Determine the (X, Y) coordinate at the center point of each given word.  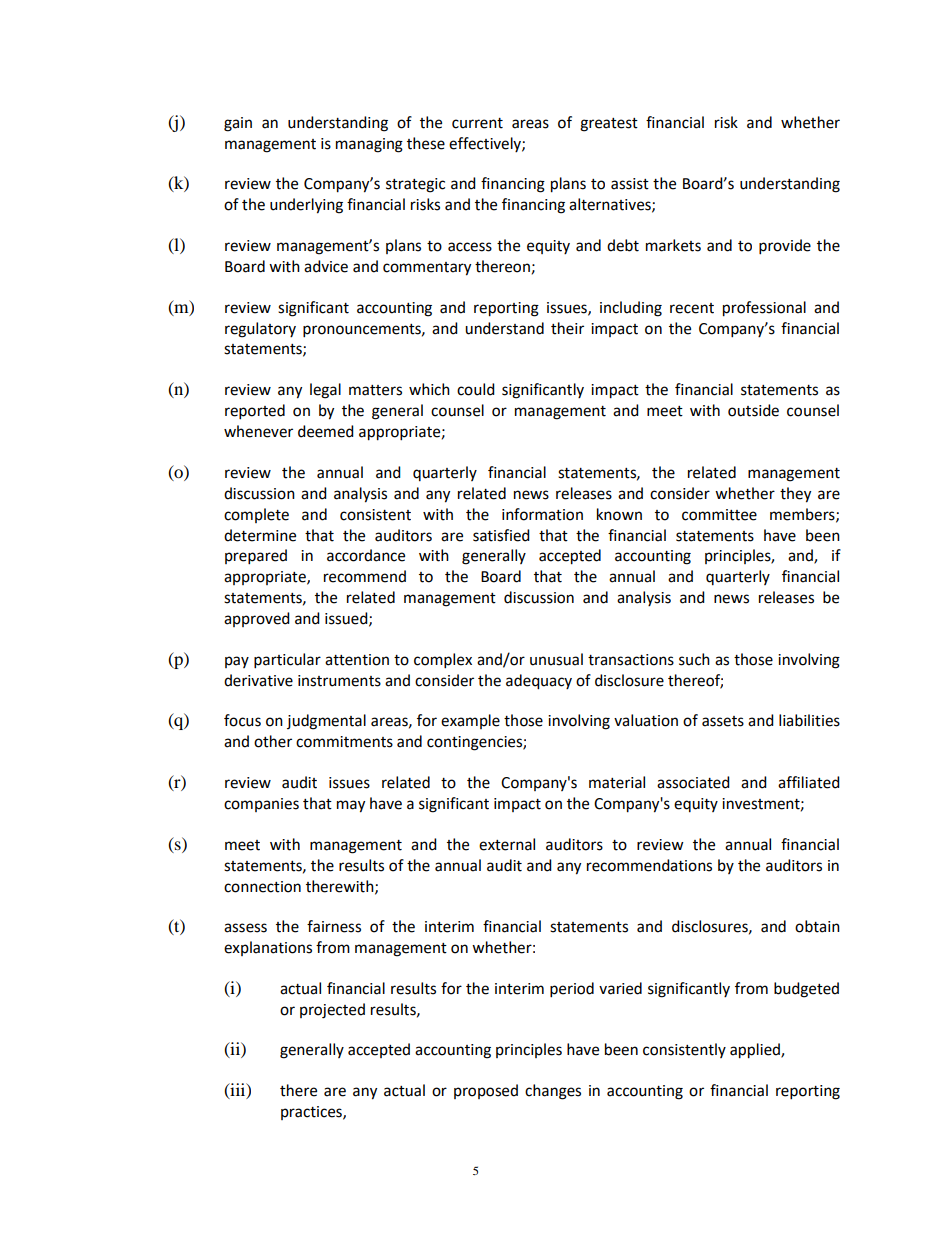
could (476, 389)
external (507, 844)
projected (332, 1011)
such (694, 659)
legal (325, 391)
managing (369, 145)
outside (753, 410)
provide (785, 247)
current (477, 123)
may (351, 806)
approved (257, 619)
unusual (556, 659)
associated (693, 782)
